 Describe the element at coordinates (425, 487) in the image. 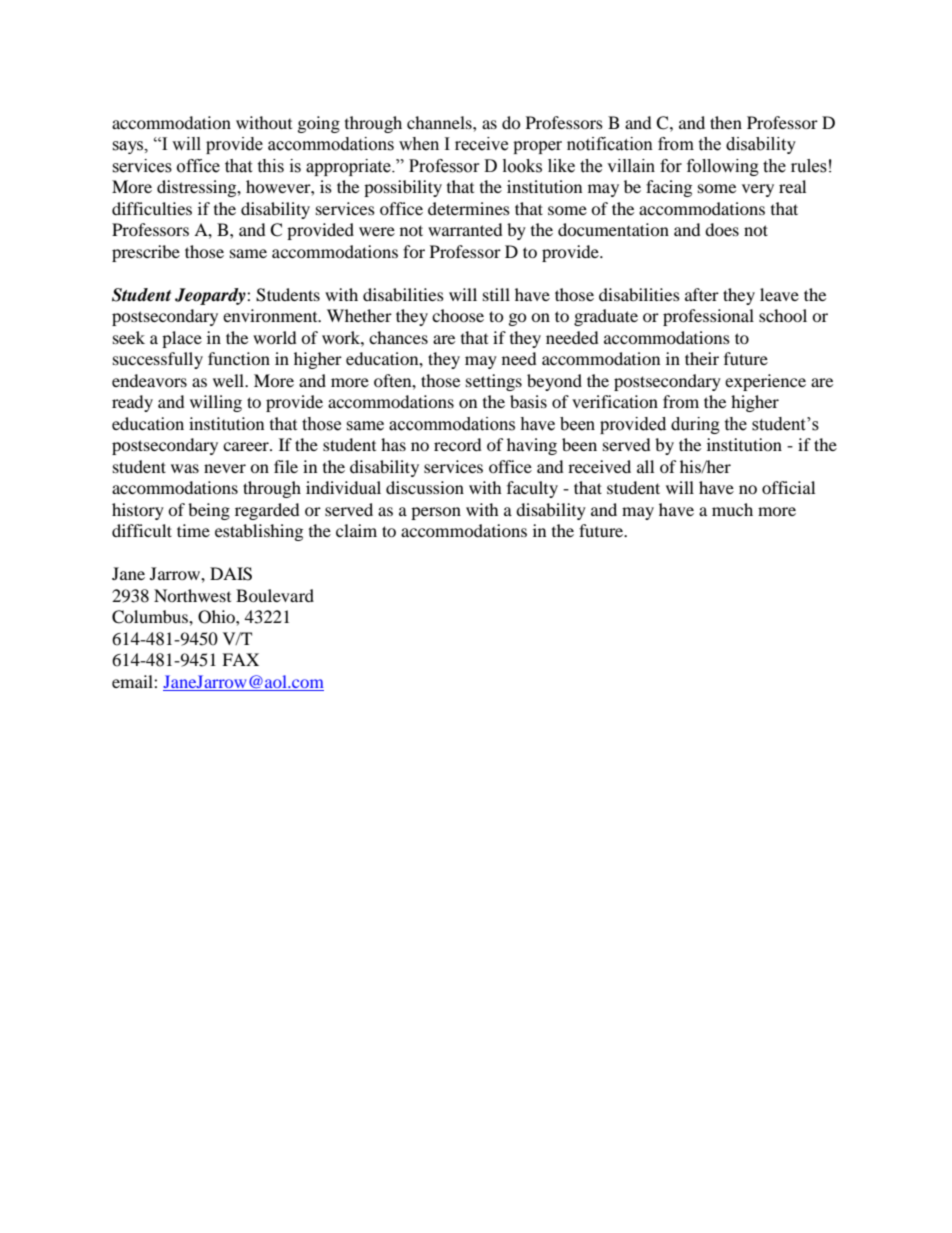

I see `discussion` at that location.
